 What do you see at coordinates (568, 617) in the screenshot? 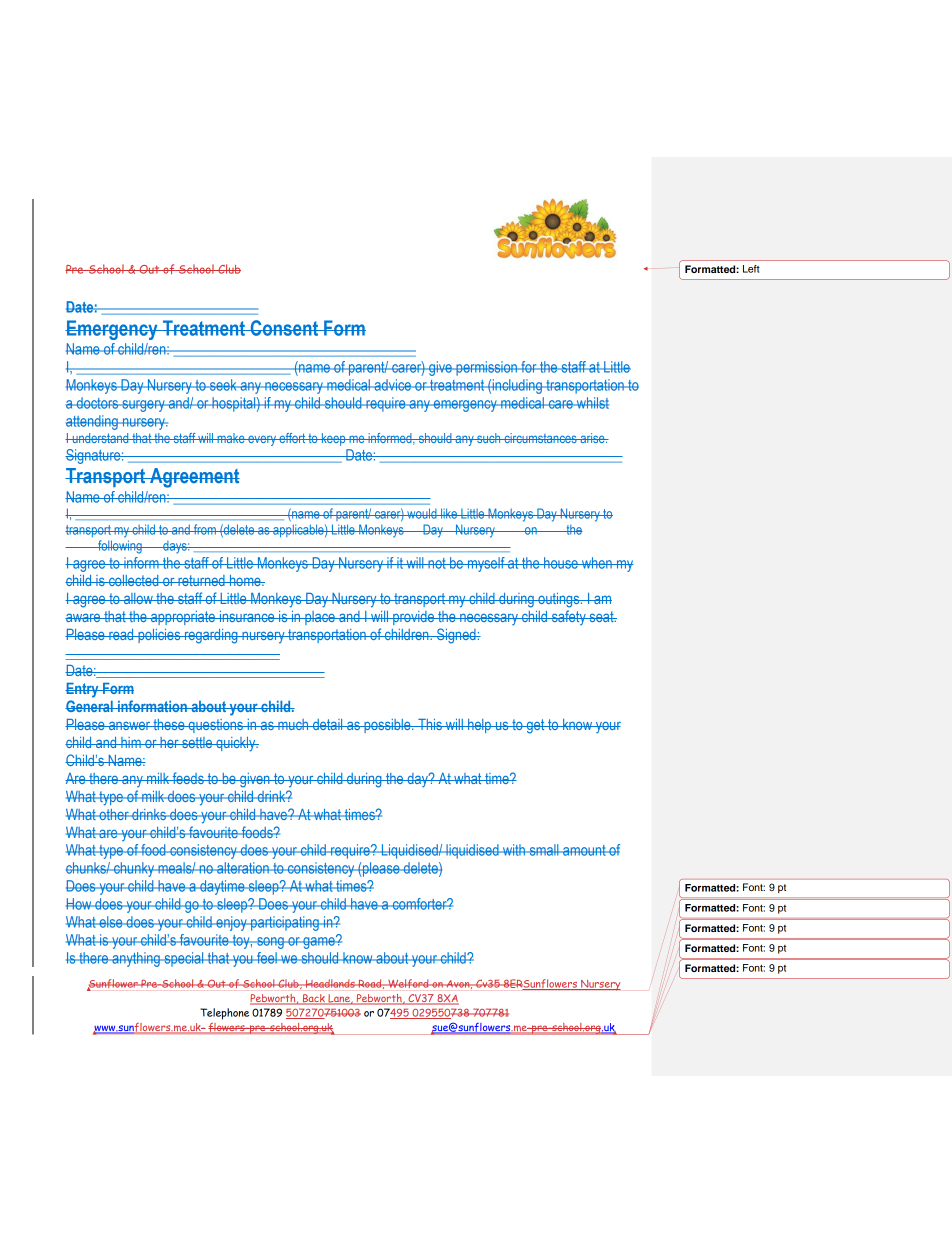
I see `safety` at bounding box center [568, 617].
